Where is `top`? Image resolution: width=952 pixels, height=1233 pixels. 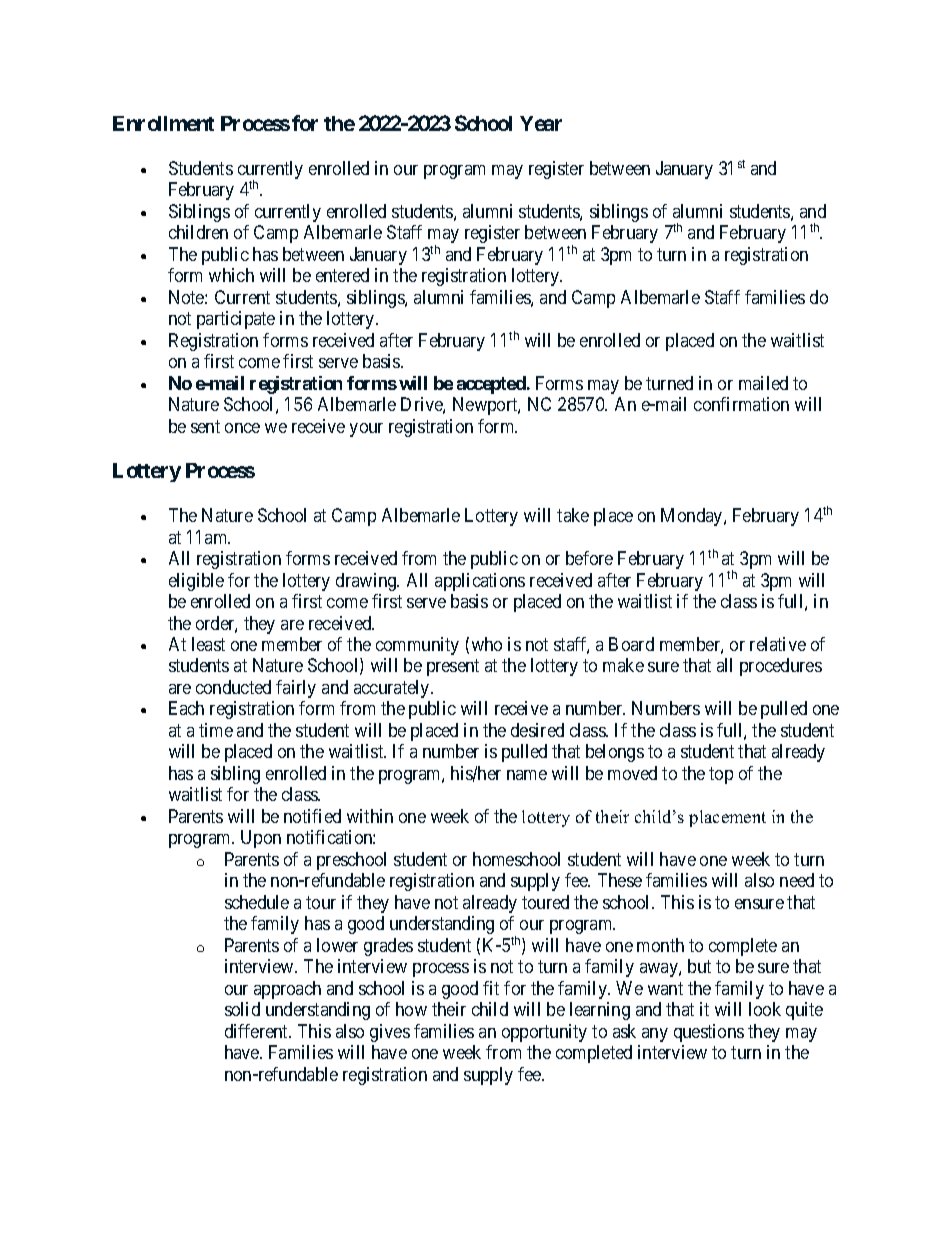
top is located at coordinates (721, 775).
